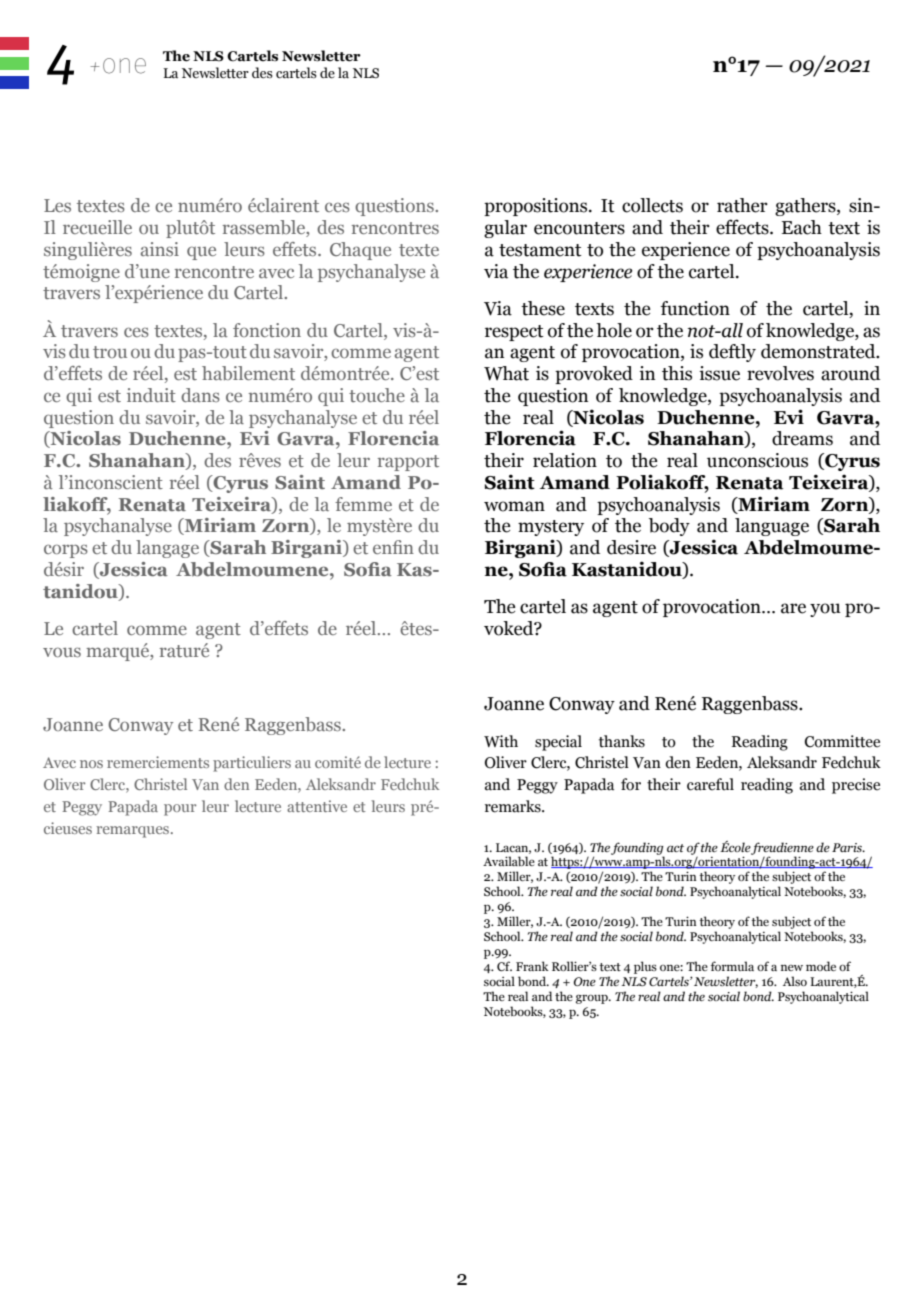  I want to click on propositions, so click(537, 207).
